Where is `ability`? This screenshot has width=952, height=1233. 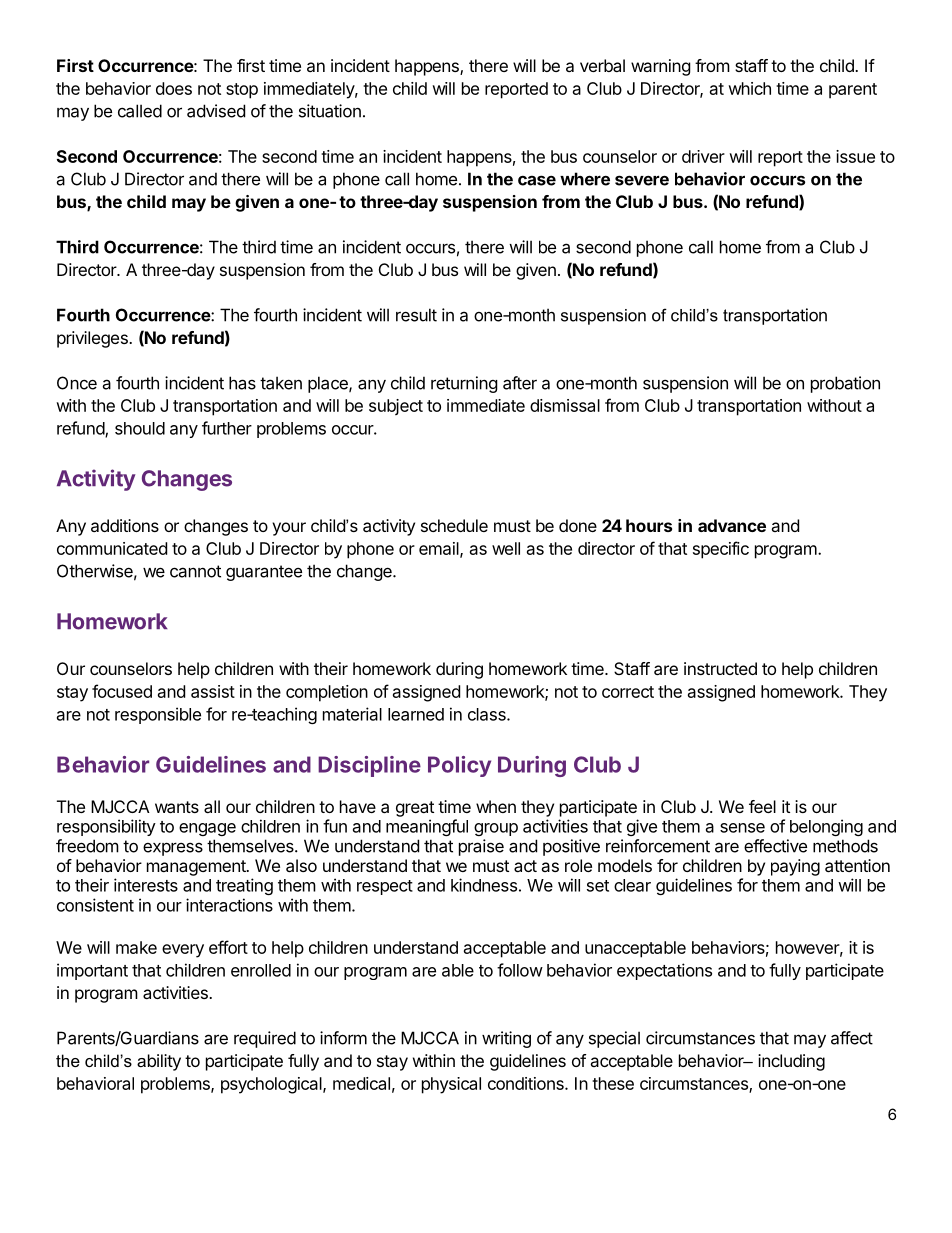 ability is located at coordinates (159, 1062).
